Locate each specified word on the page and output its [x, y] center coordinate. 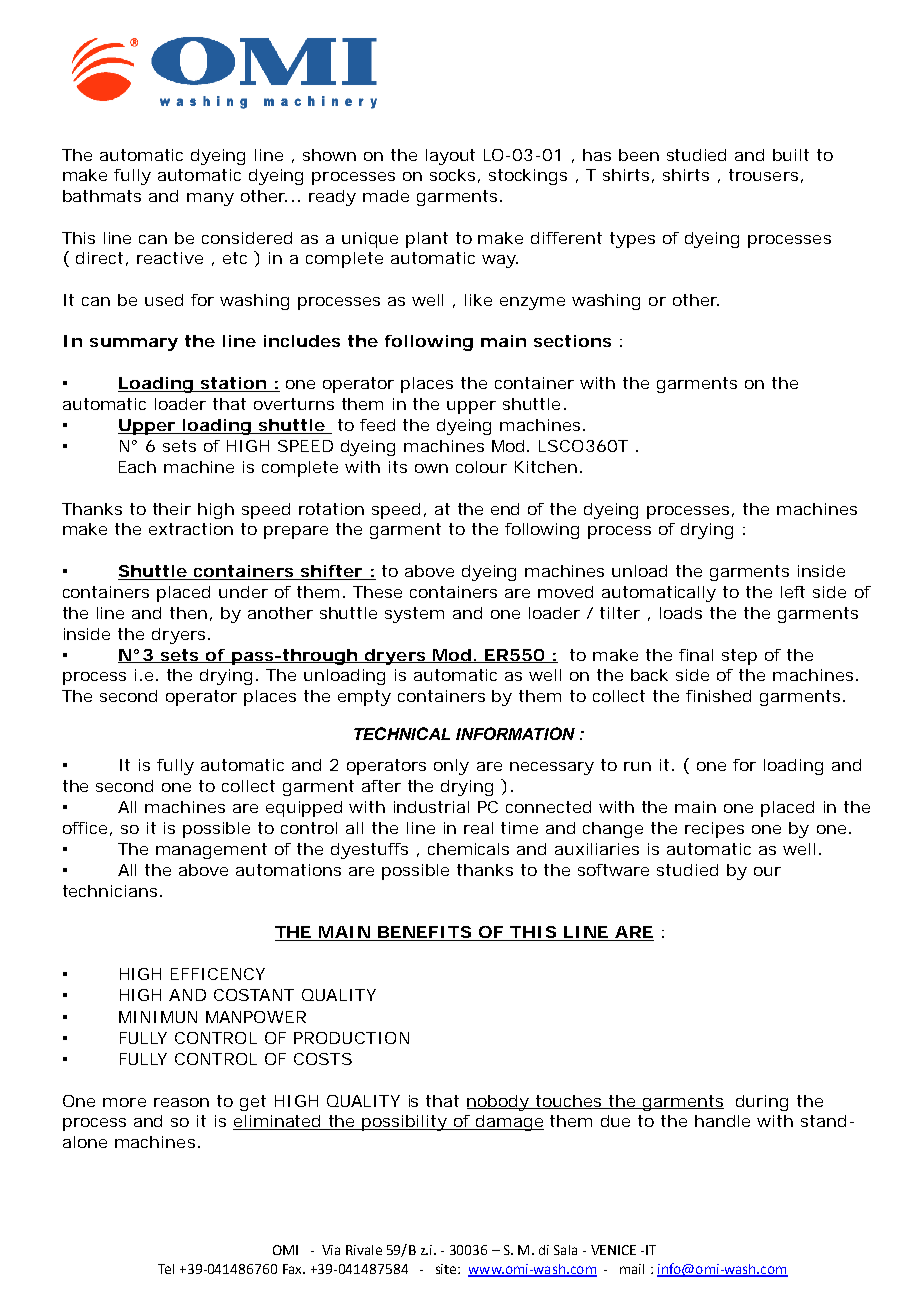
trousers [763, 175]
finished [718, 696]
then [188, 613]
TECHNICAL [402, 733]
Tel [166, 1269]
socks [452, 175]
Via [331, 1250]
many [210, 199]
